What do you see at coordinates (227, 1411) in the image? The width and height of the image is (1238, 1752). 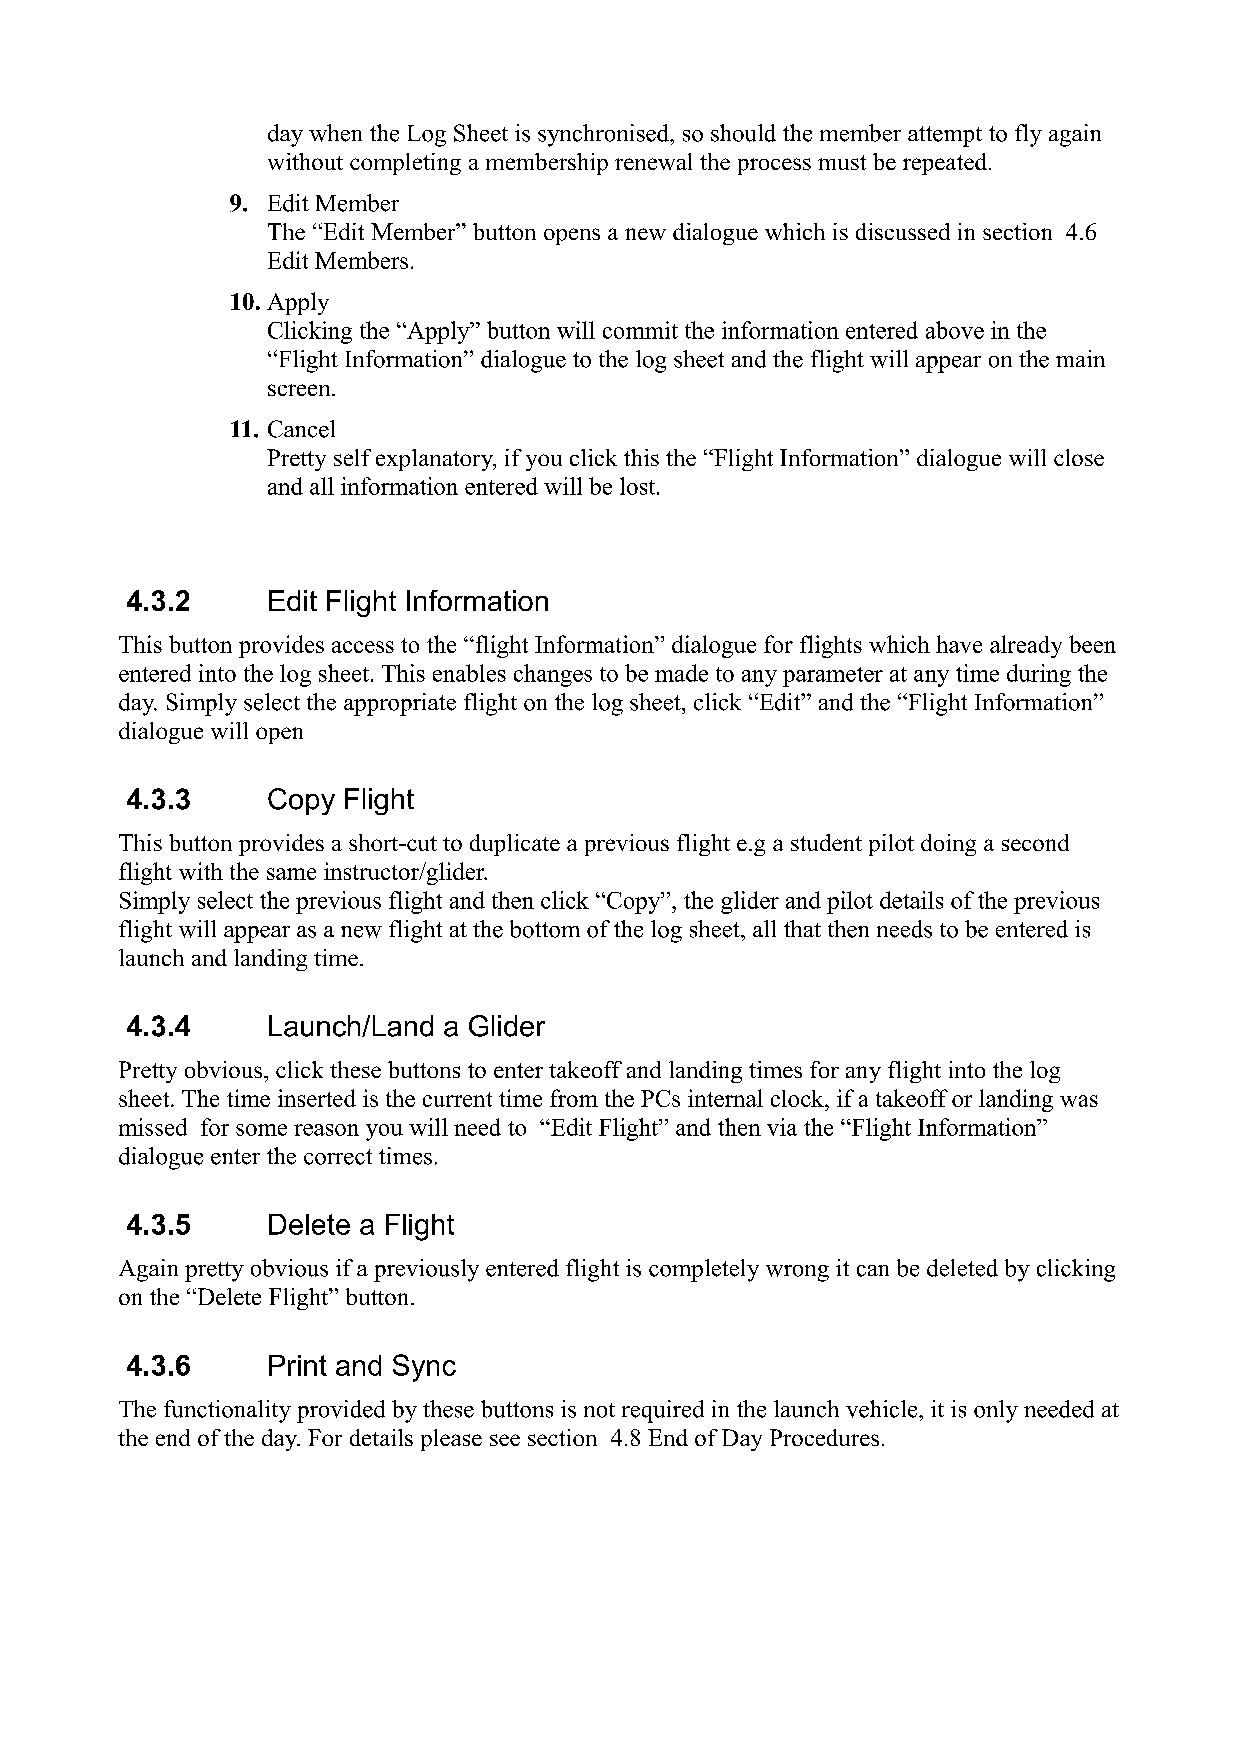 I see `functionality` at bounding box center [227, 1411].
